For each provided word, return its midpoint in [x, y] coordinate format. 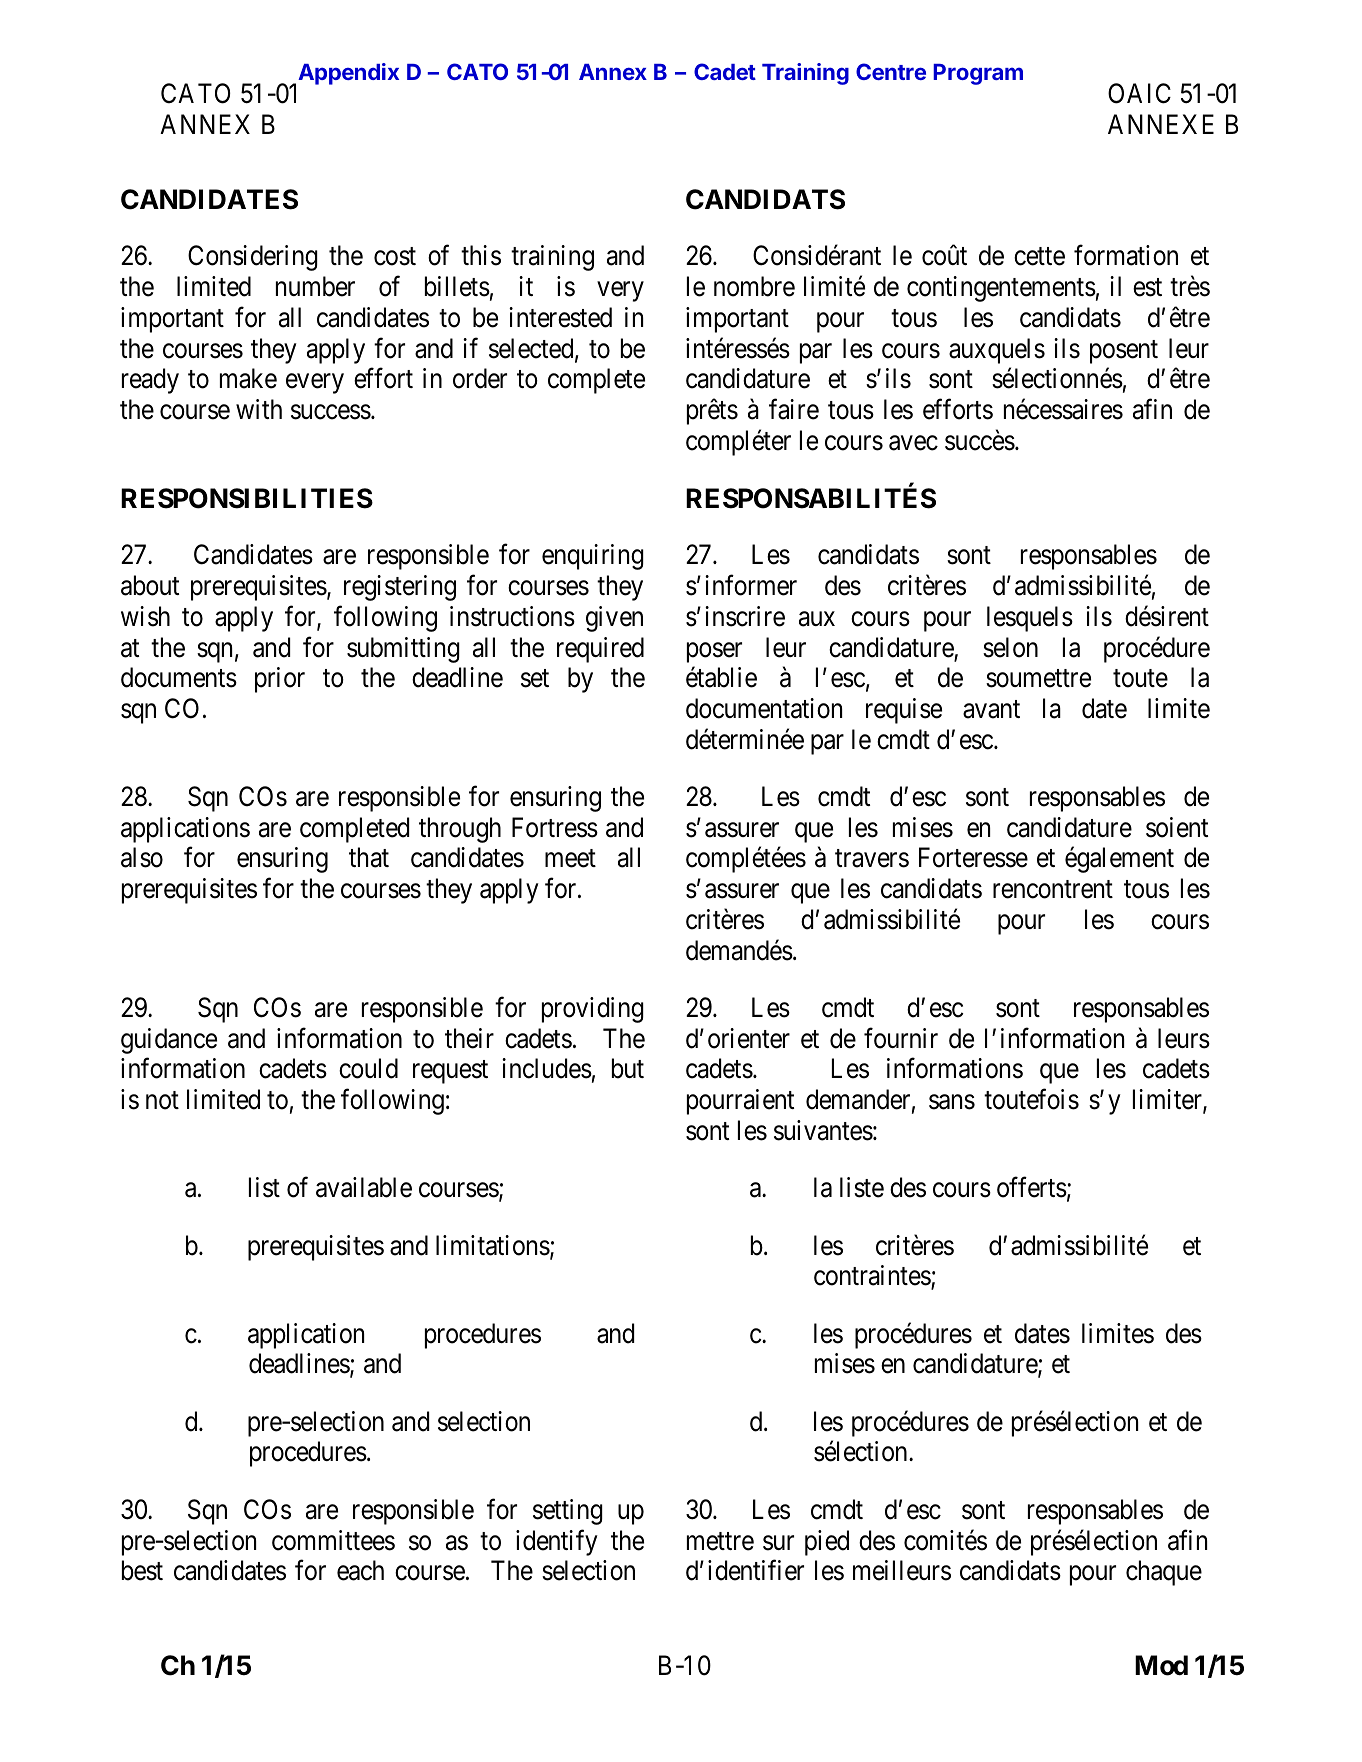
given [614, 619]
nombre [754, 286]
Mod [1161, 1665]
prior [280, 680]
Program [978, 74]
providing [593, 1010]
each [360, 1570]
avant [991, 709]
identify [557, 1542]
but [628, 1068]
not [162, 1101]
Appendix [348, 74]
